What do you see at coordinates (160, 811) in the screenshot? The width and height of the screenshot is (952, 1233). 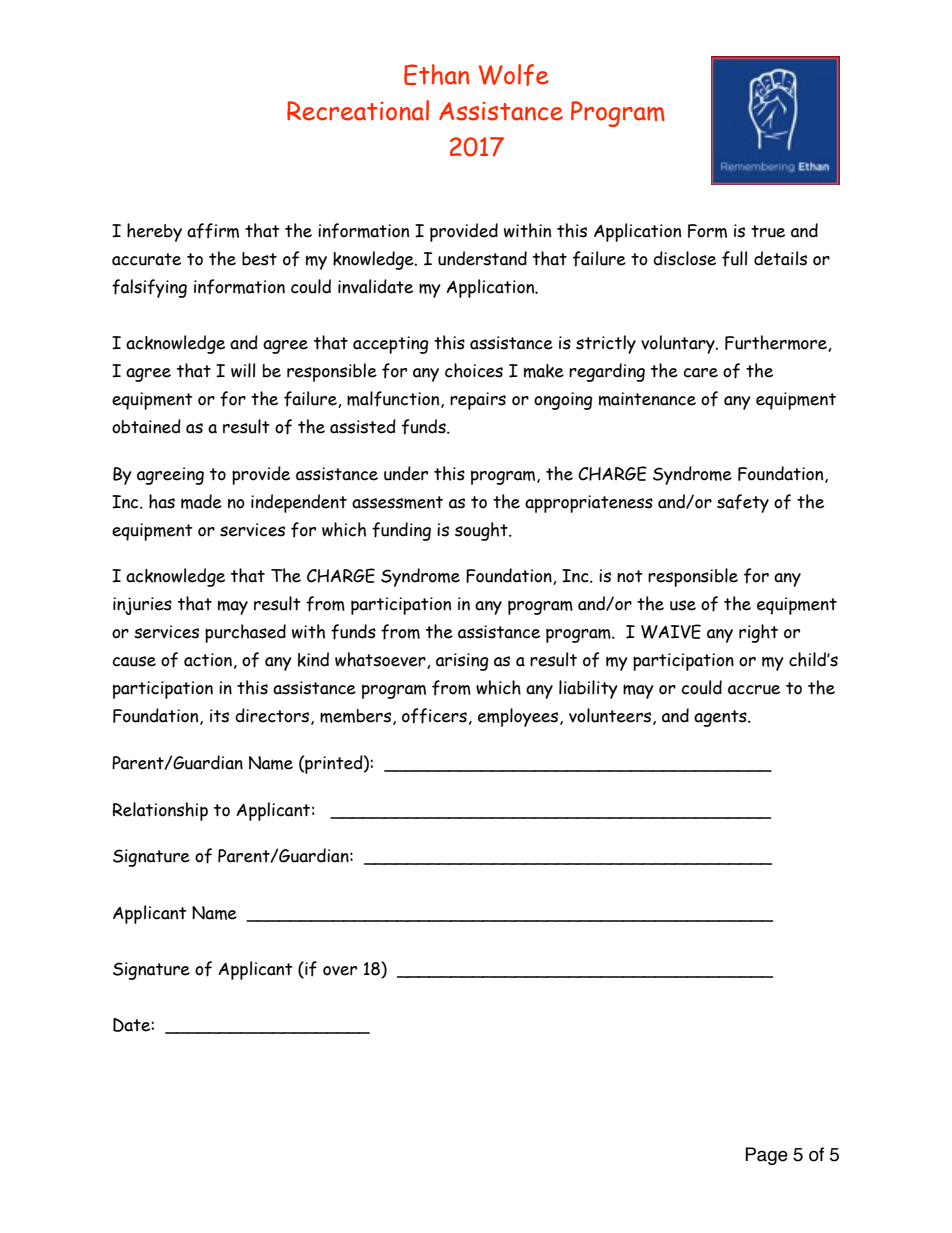 I see `Relationship` at bounding box center [160, 811].
